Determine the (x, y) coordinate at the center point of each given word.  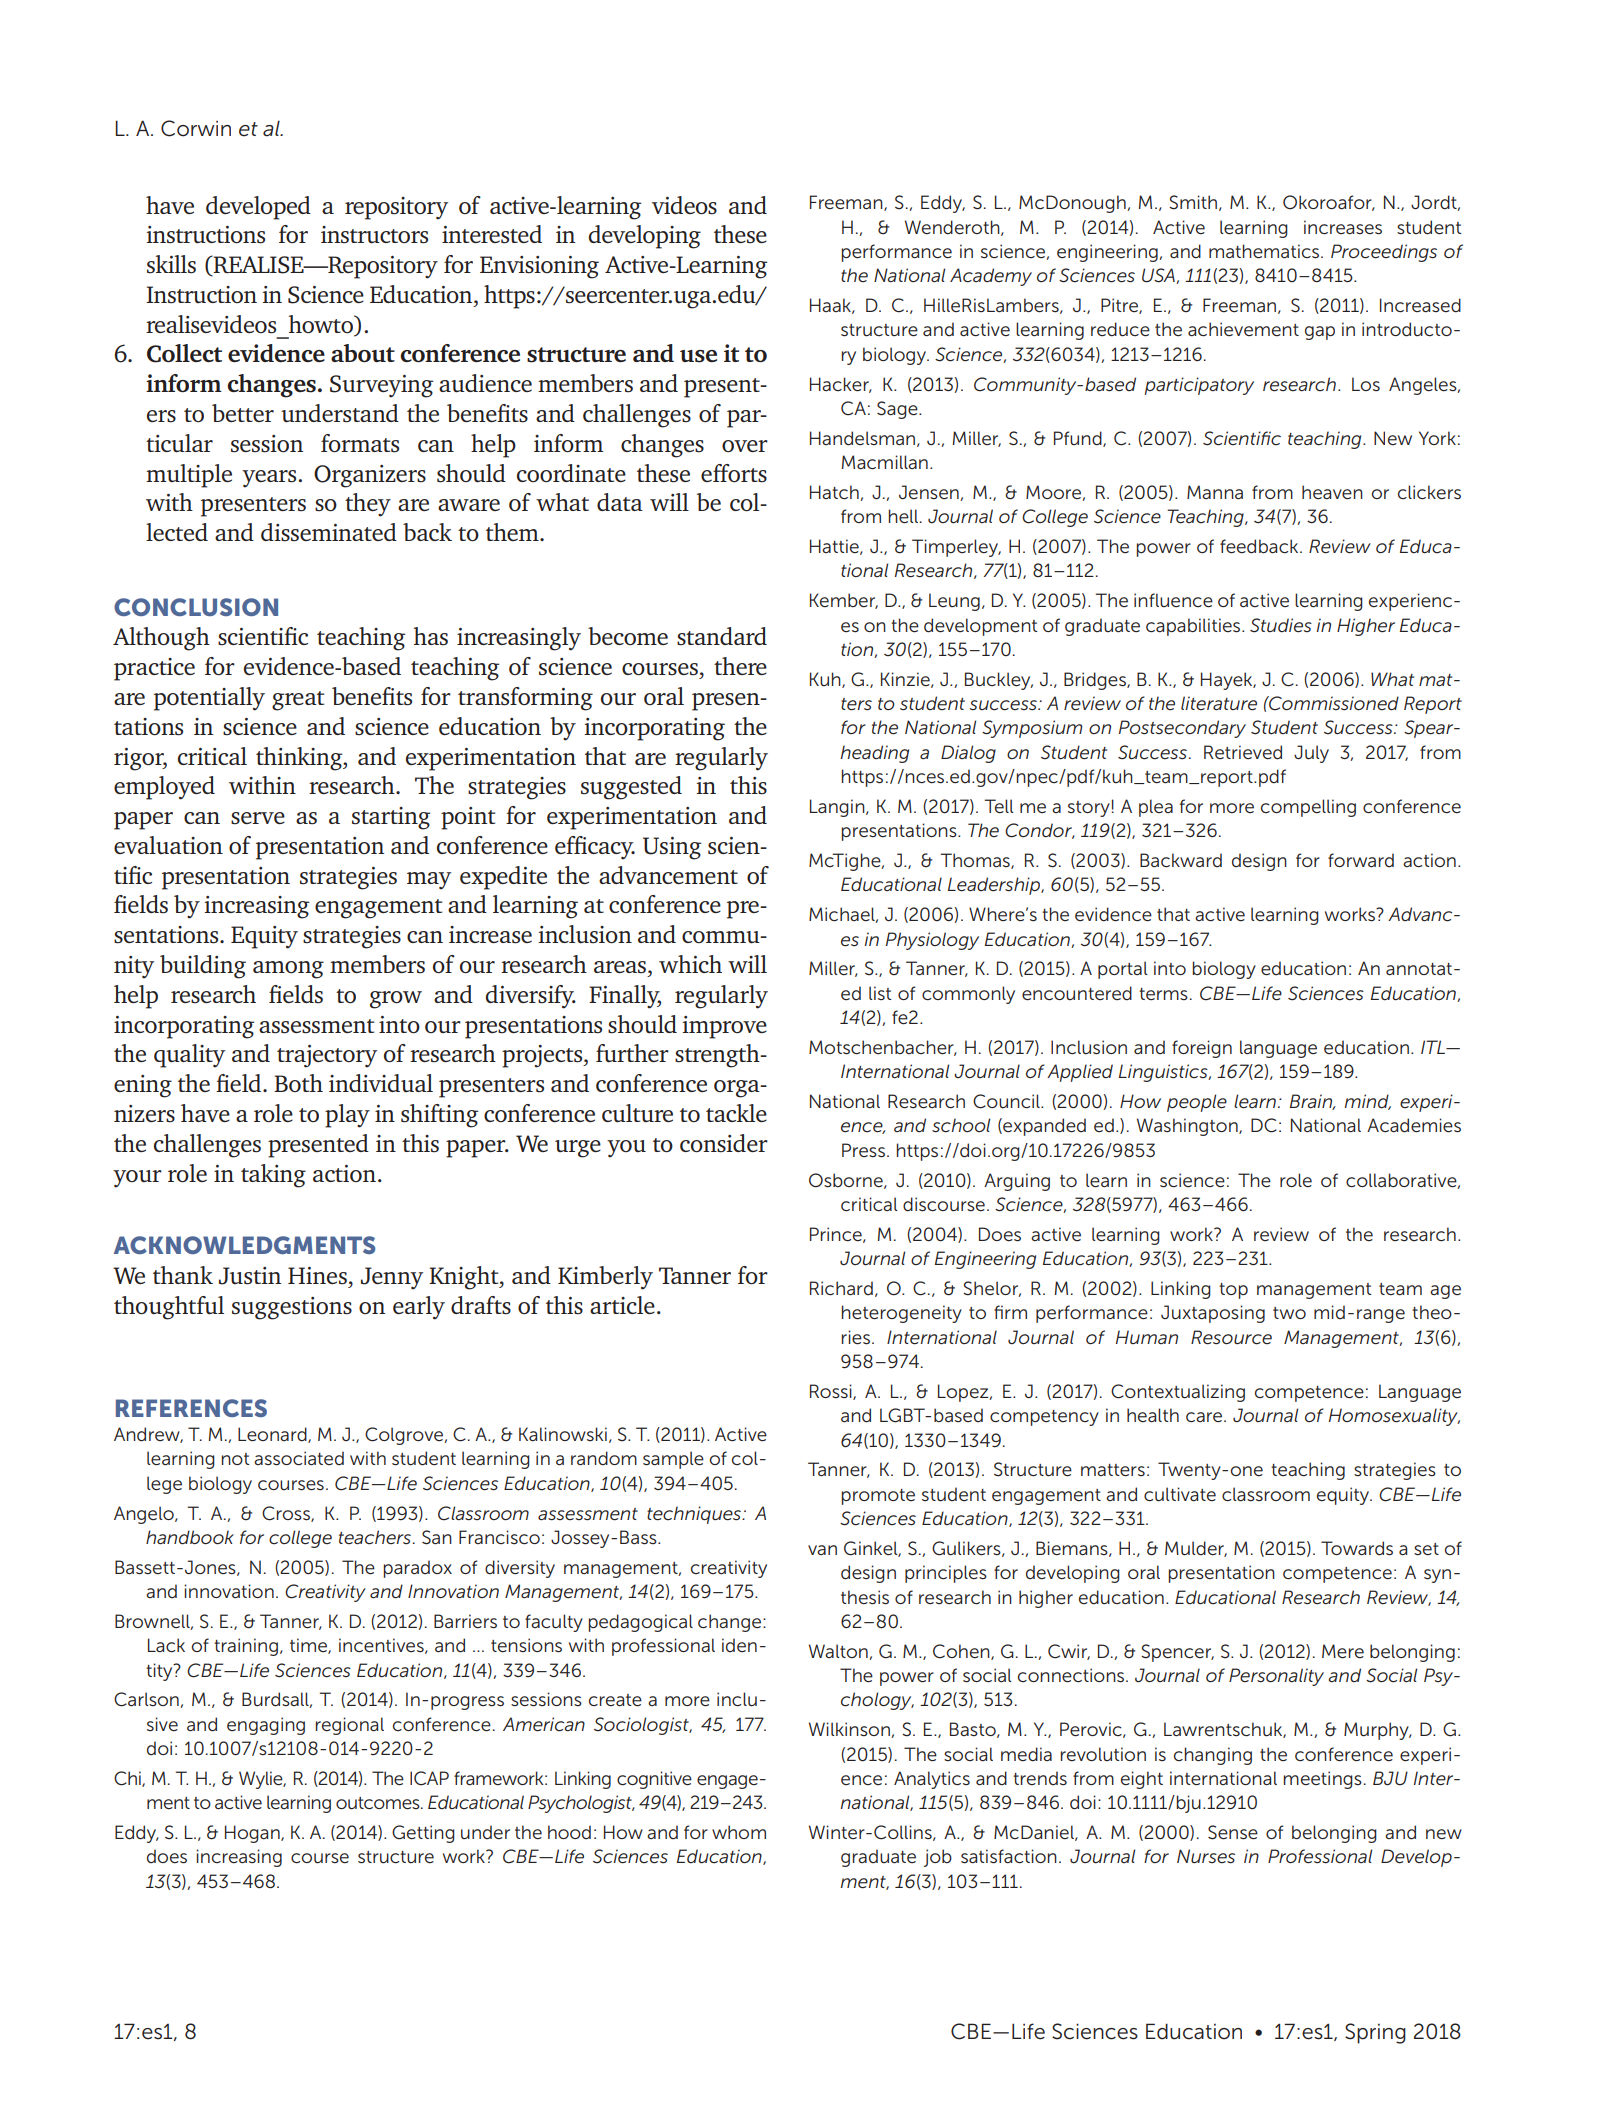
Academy (991, 277)
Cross (287, 1514)
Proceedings (1384, 253)
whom (739, 1832)
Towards (1357, 1548)
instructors (374, 235)
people (1197, 1103)
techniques (695, 1515)
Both (298, 1083)
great (298, 701)
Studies (1281, 625)
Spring (1375, 2033)
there (740, 666)
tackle (736, 1113)
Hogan (253, 1834)
